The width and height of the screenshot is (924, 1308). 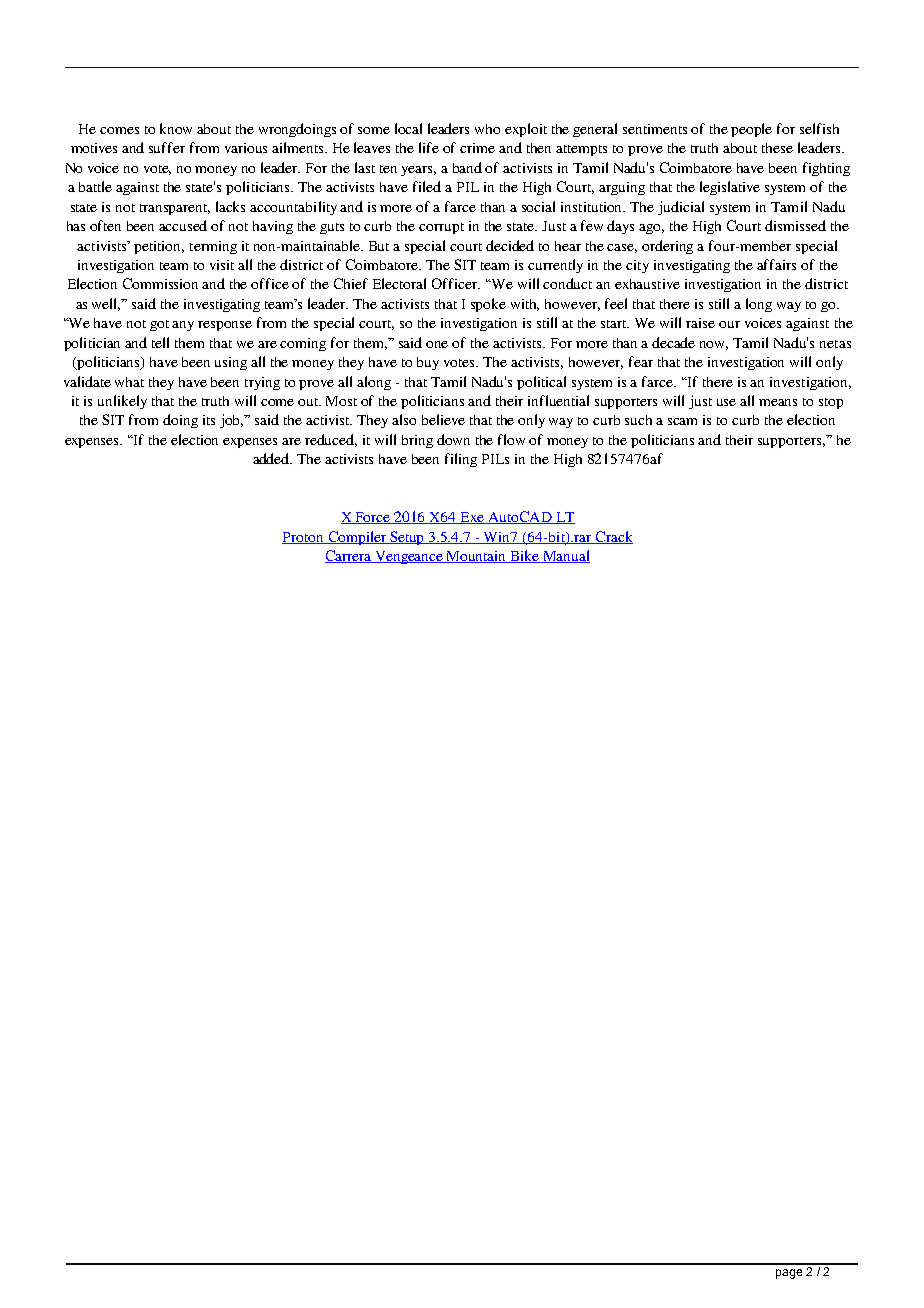 I want to click on means, so click(x=778, y=402).
